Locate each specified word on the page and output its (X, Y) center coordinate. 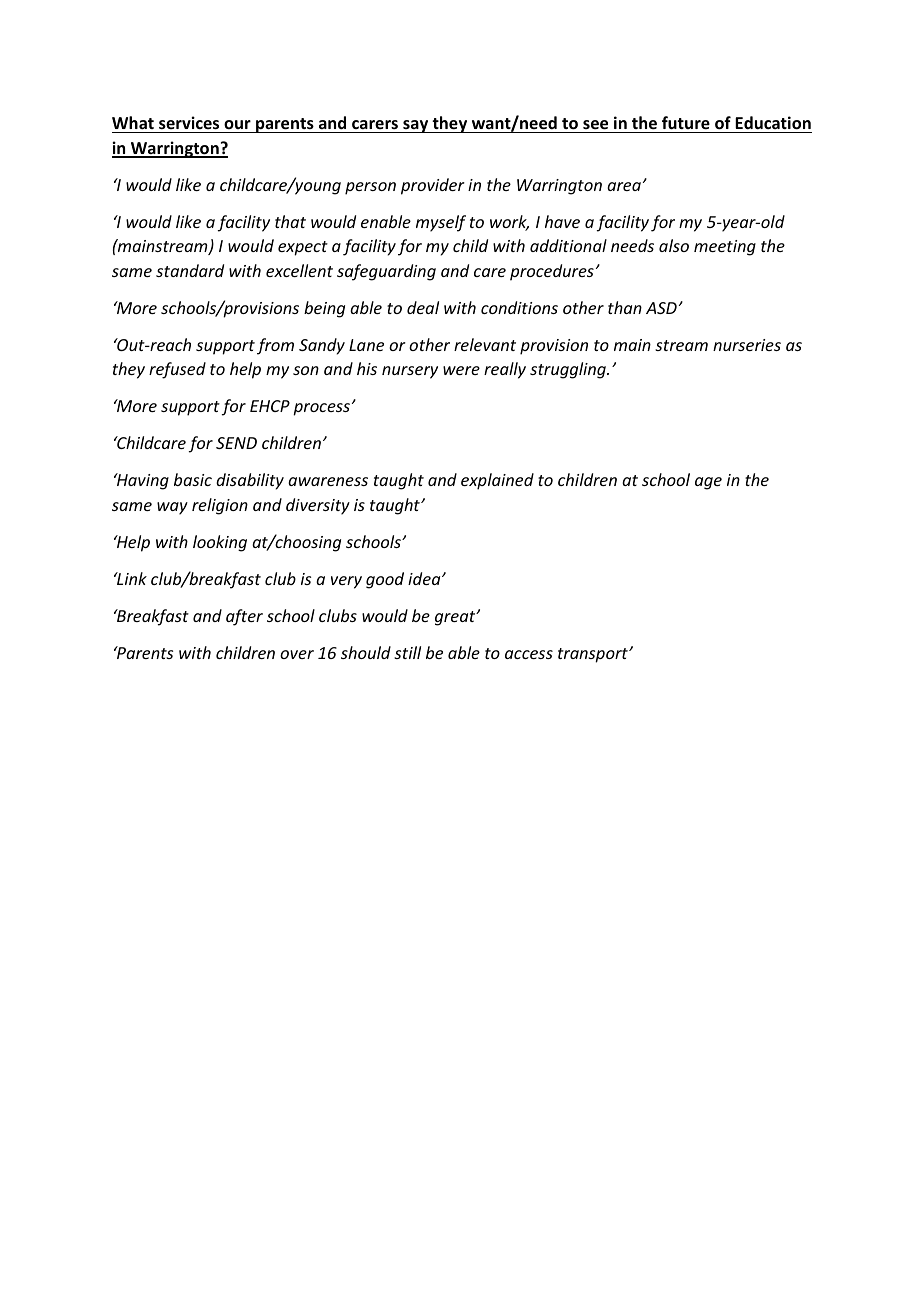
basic (193, 479)
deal (423, 307)
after (244, 617)
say (416, 126)
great (456, 618)
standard (190, 270)
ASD (661, 308)
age (708, 483)
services (189, 123)
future (686, 123)
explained (497, 481)
